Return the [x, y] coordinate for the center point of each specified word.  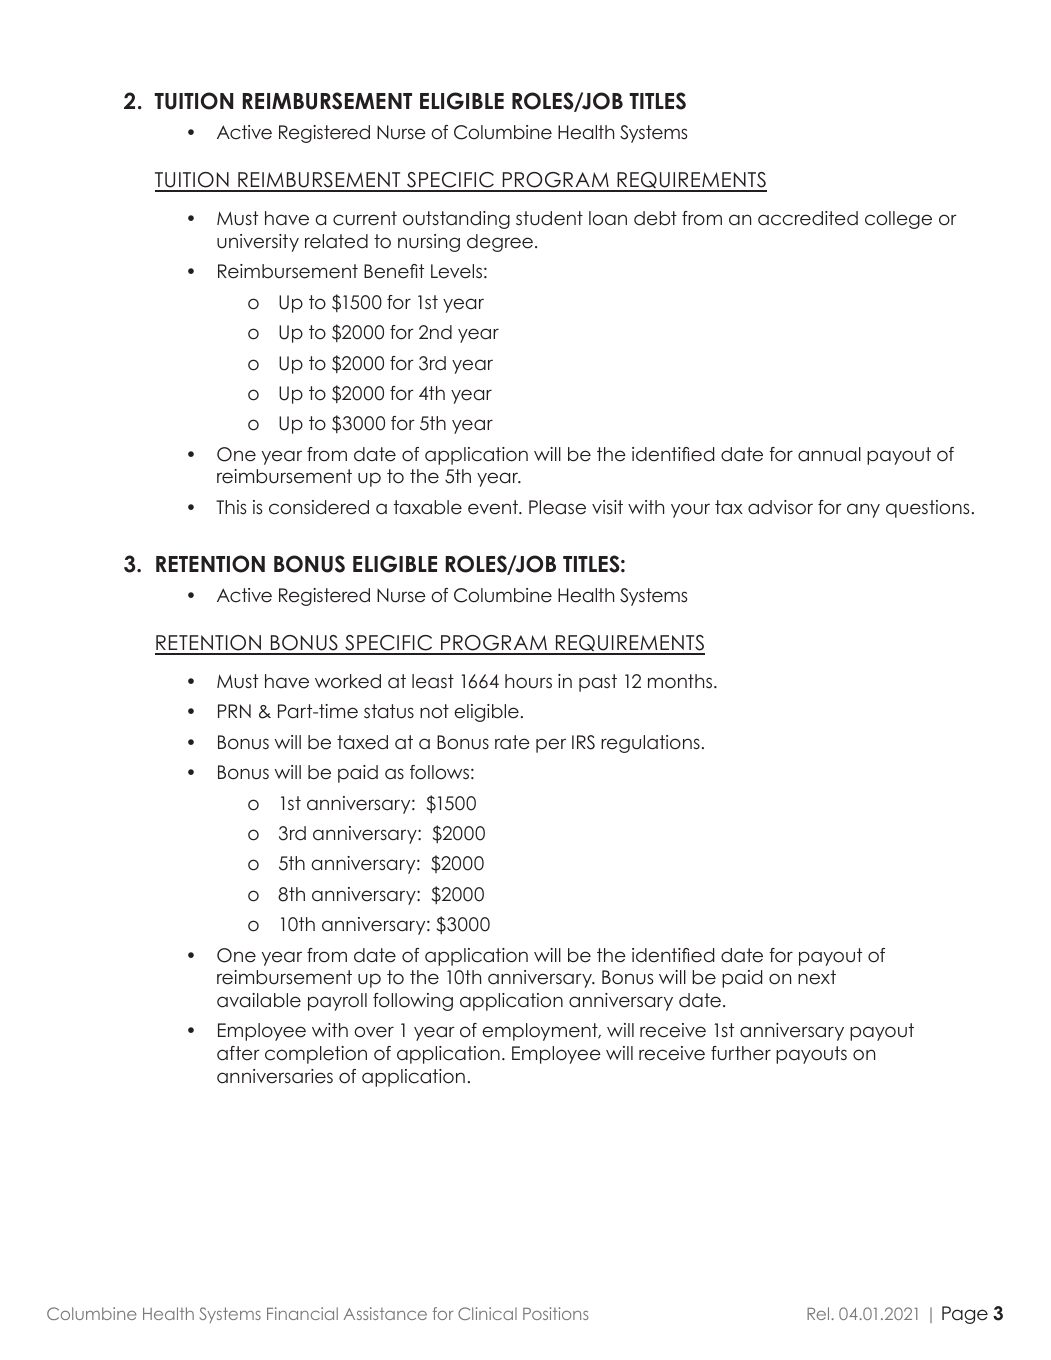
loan [608, 218]
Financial [302, 1313]
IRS [583, 742]
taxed [362, 742]
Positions [555, 1313]
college [898, 220]
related [336, 241]
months [680, 681]
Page [965, 1315]
